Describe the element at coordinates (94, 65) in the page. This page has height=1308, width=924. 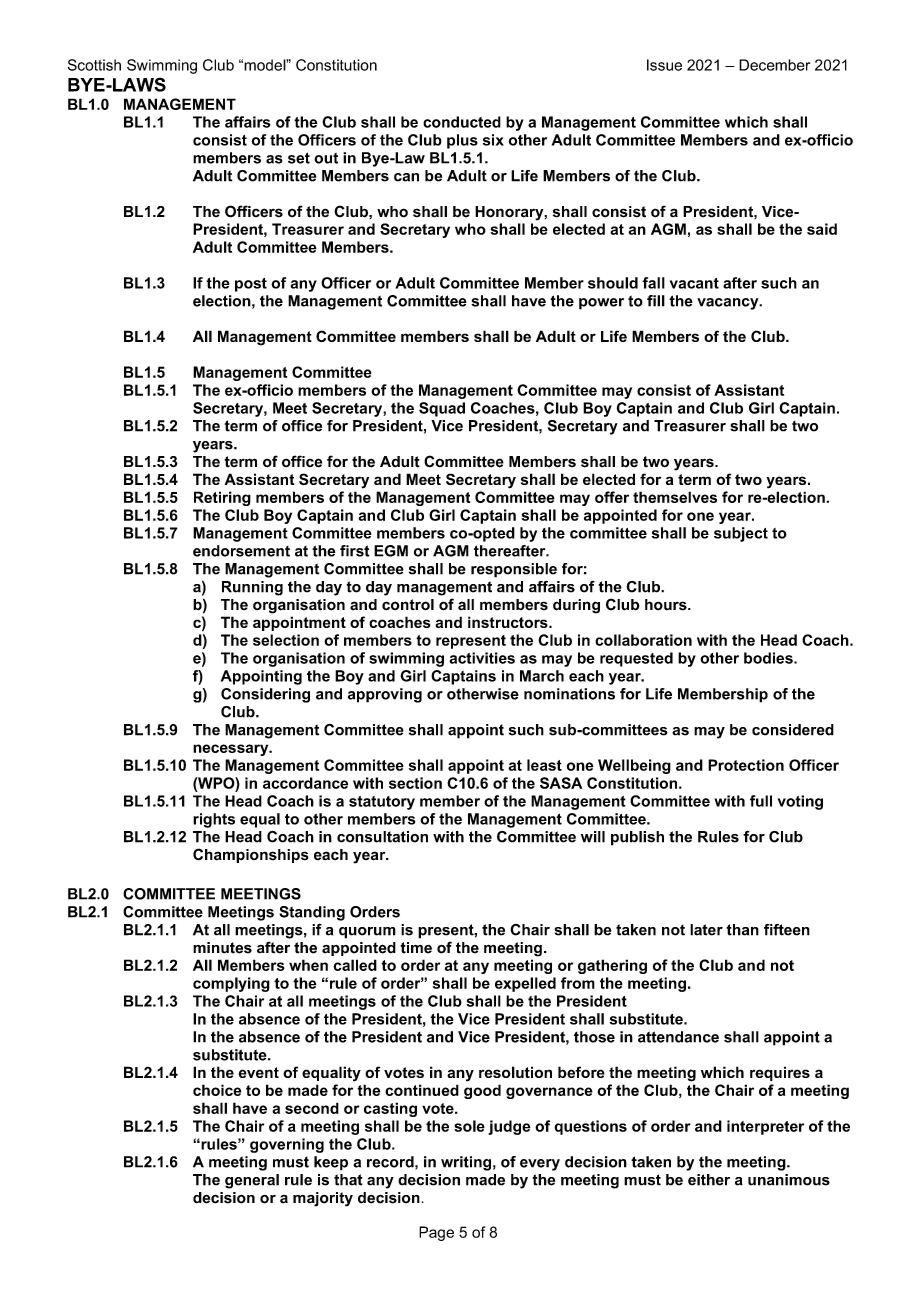
I see `Scottish` at that location.
